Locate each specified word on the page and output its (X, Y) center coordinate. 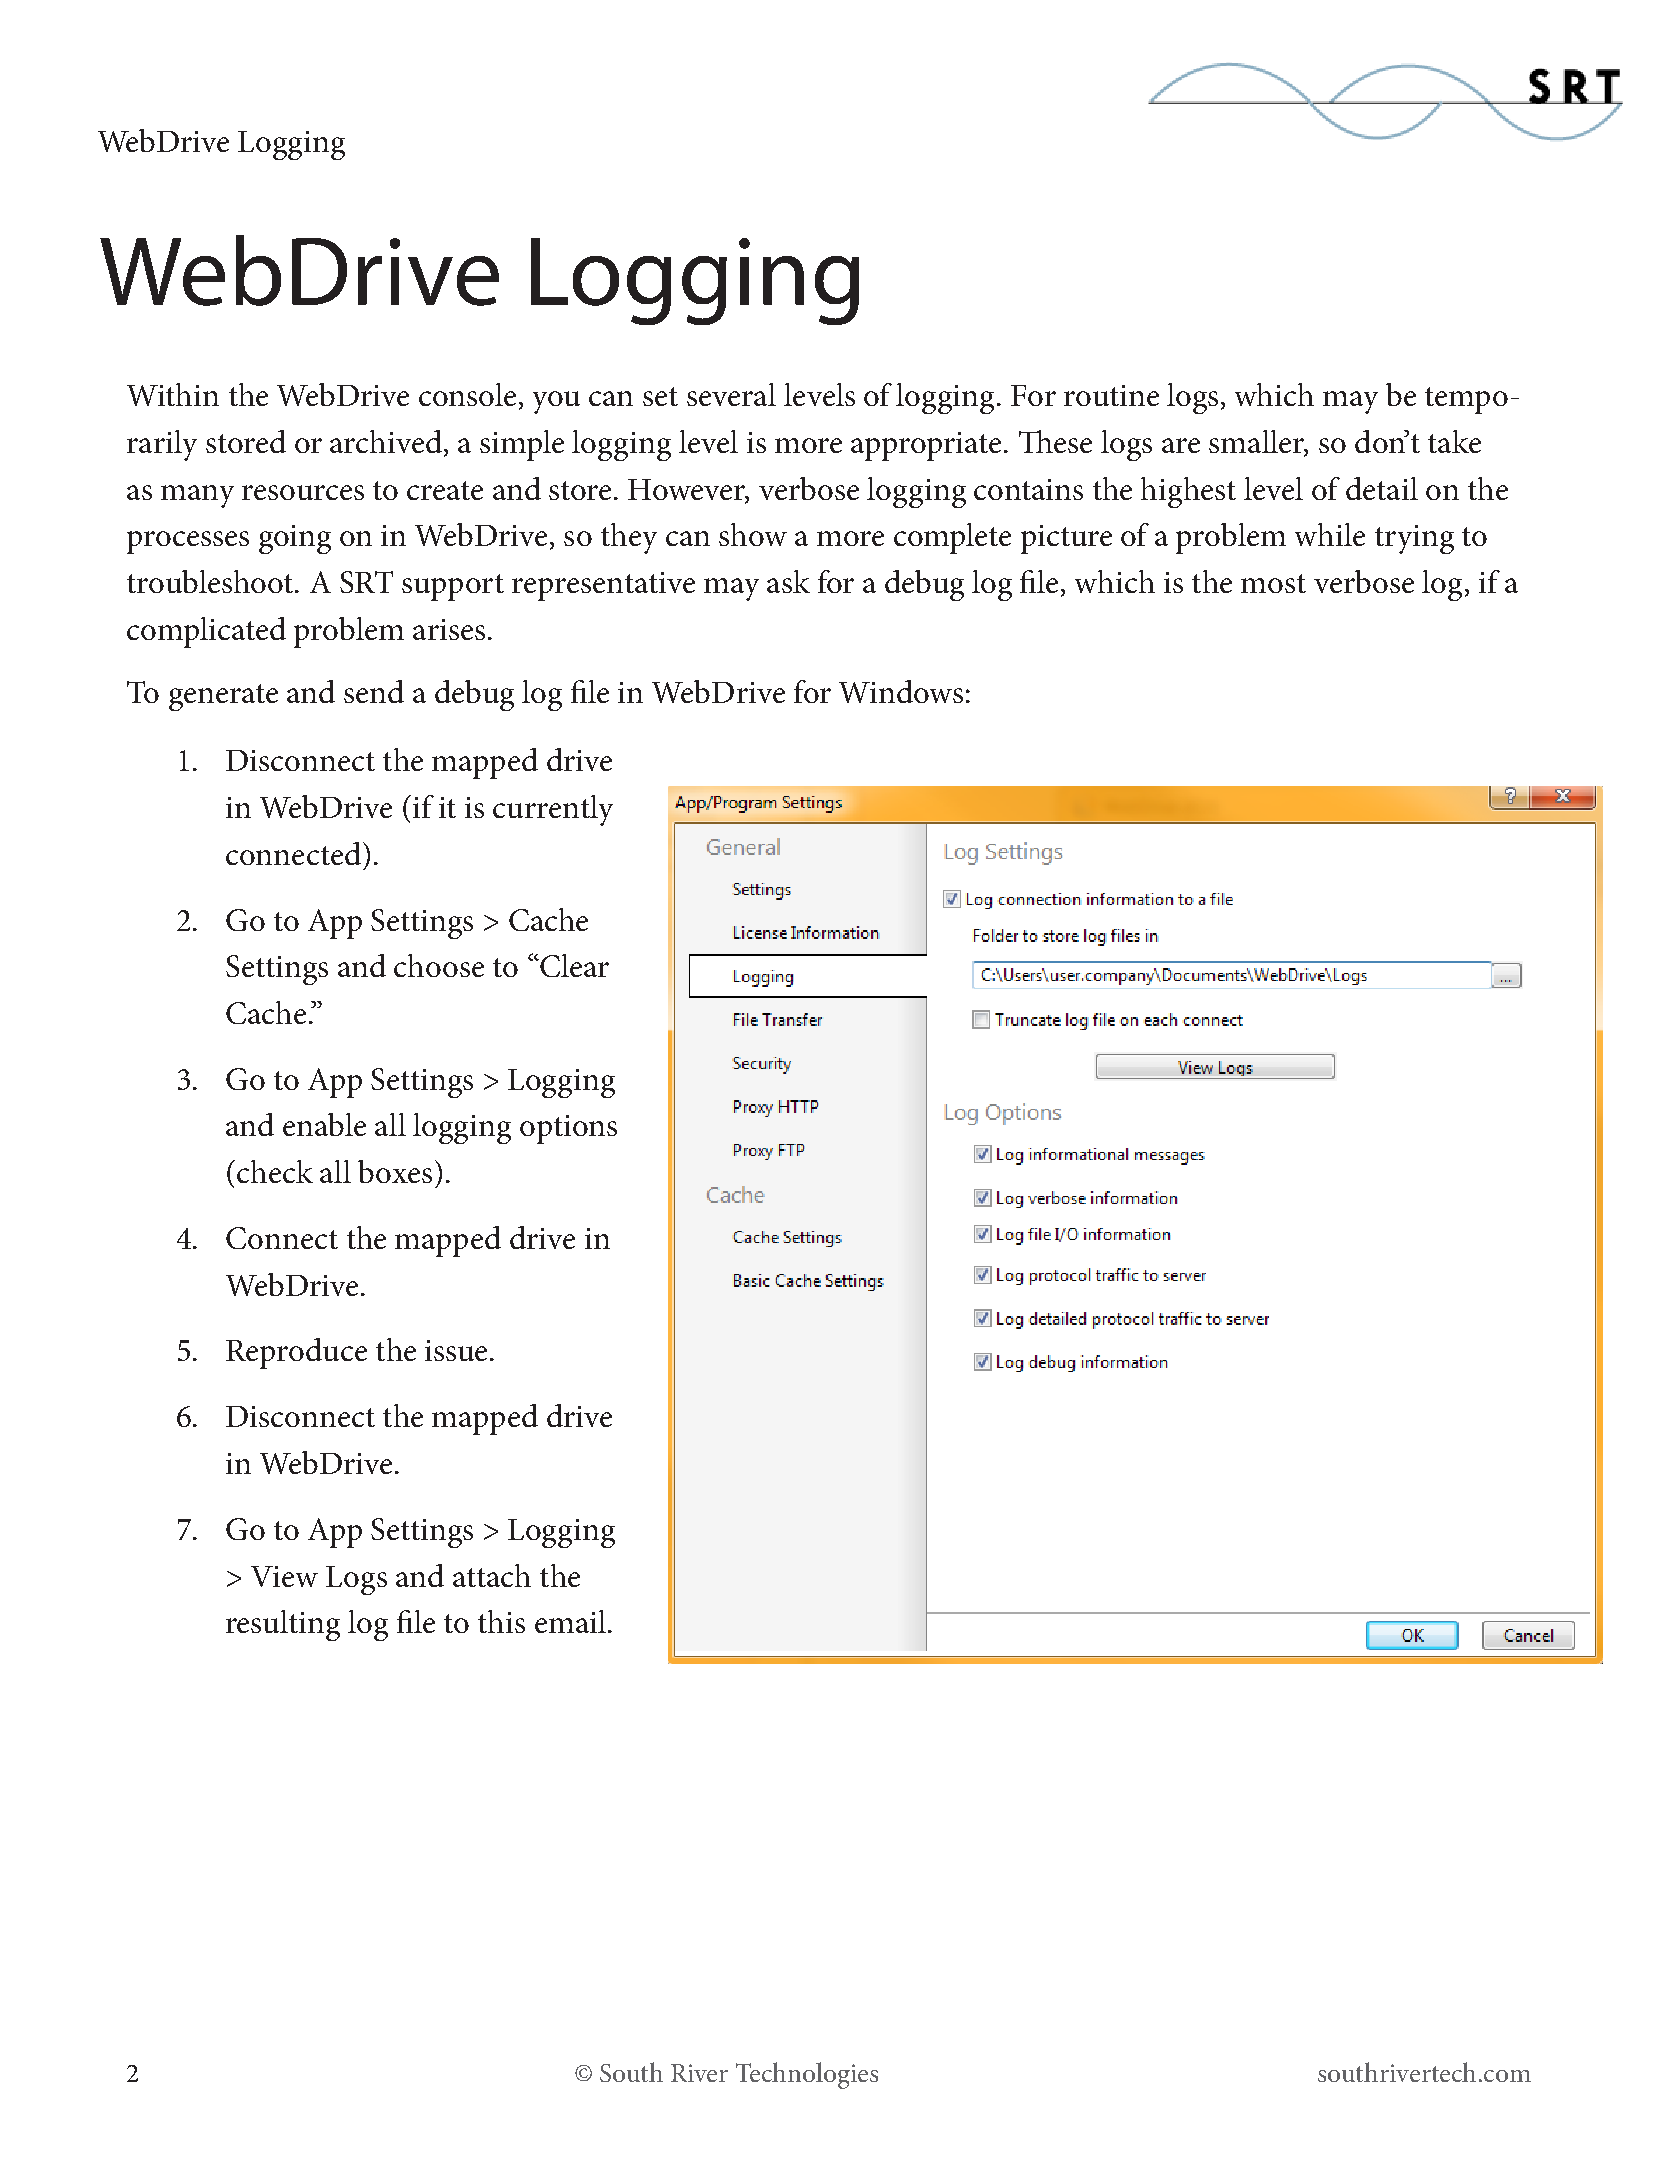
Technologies (807, 2075)
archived (386, 441)
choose (439, 965)
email (570, 1621)
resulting (283, 1625)
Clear (573, 965)
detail (1382, 488)
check (275, 1171)
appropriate (926, 446)
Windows (901, 691)
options (568, 1129)
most (1273, 583)
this (501, 1621)
